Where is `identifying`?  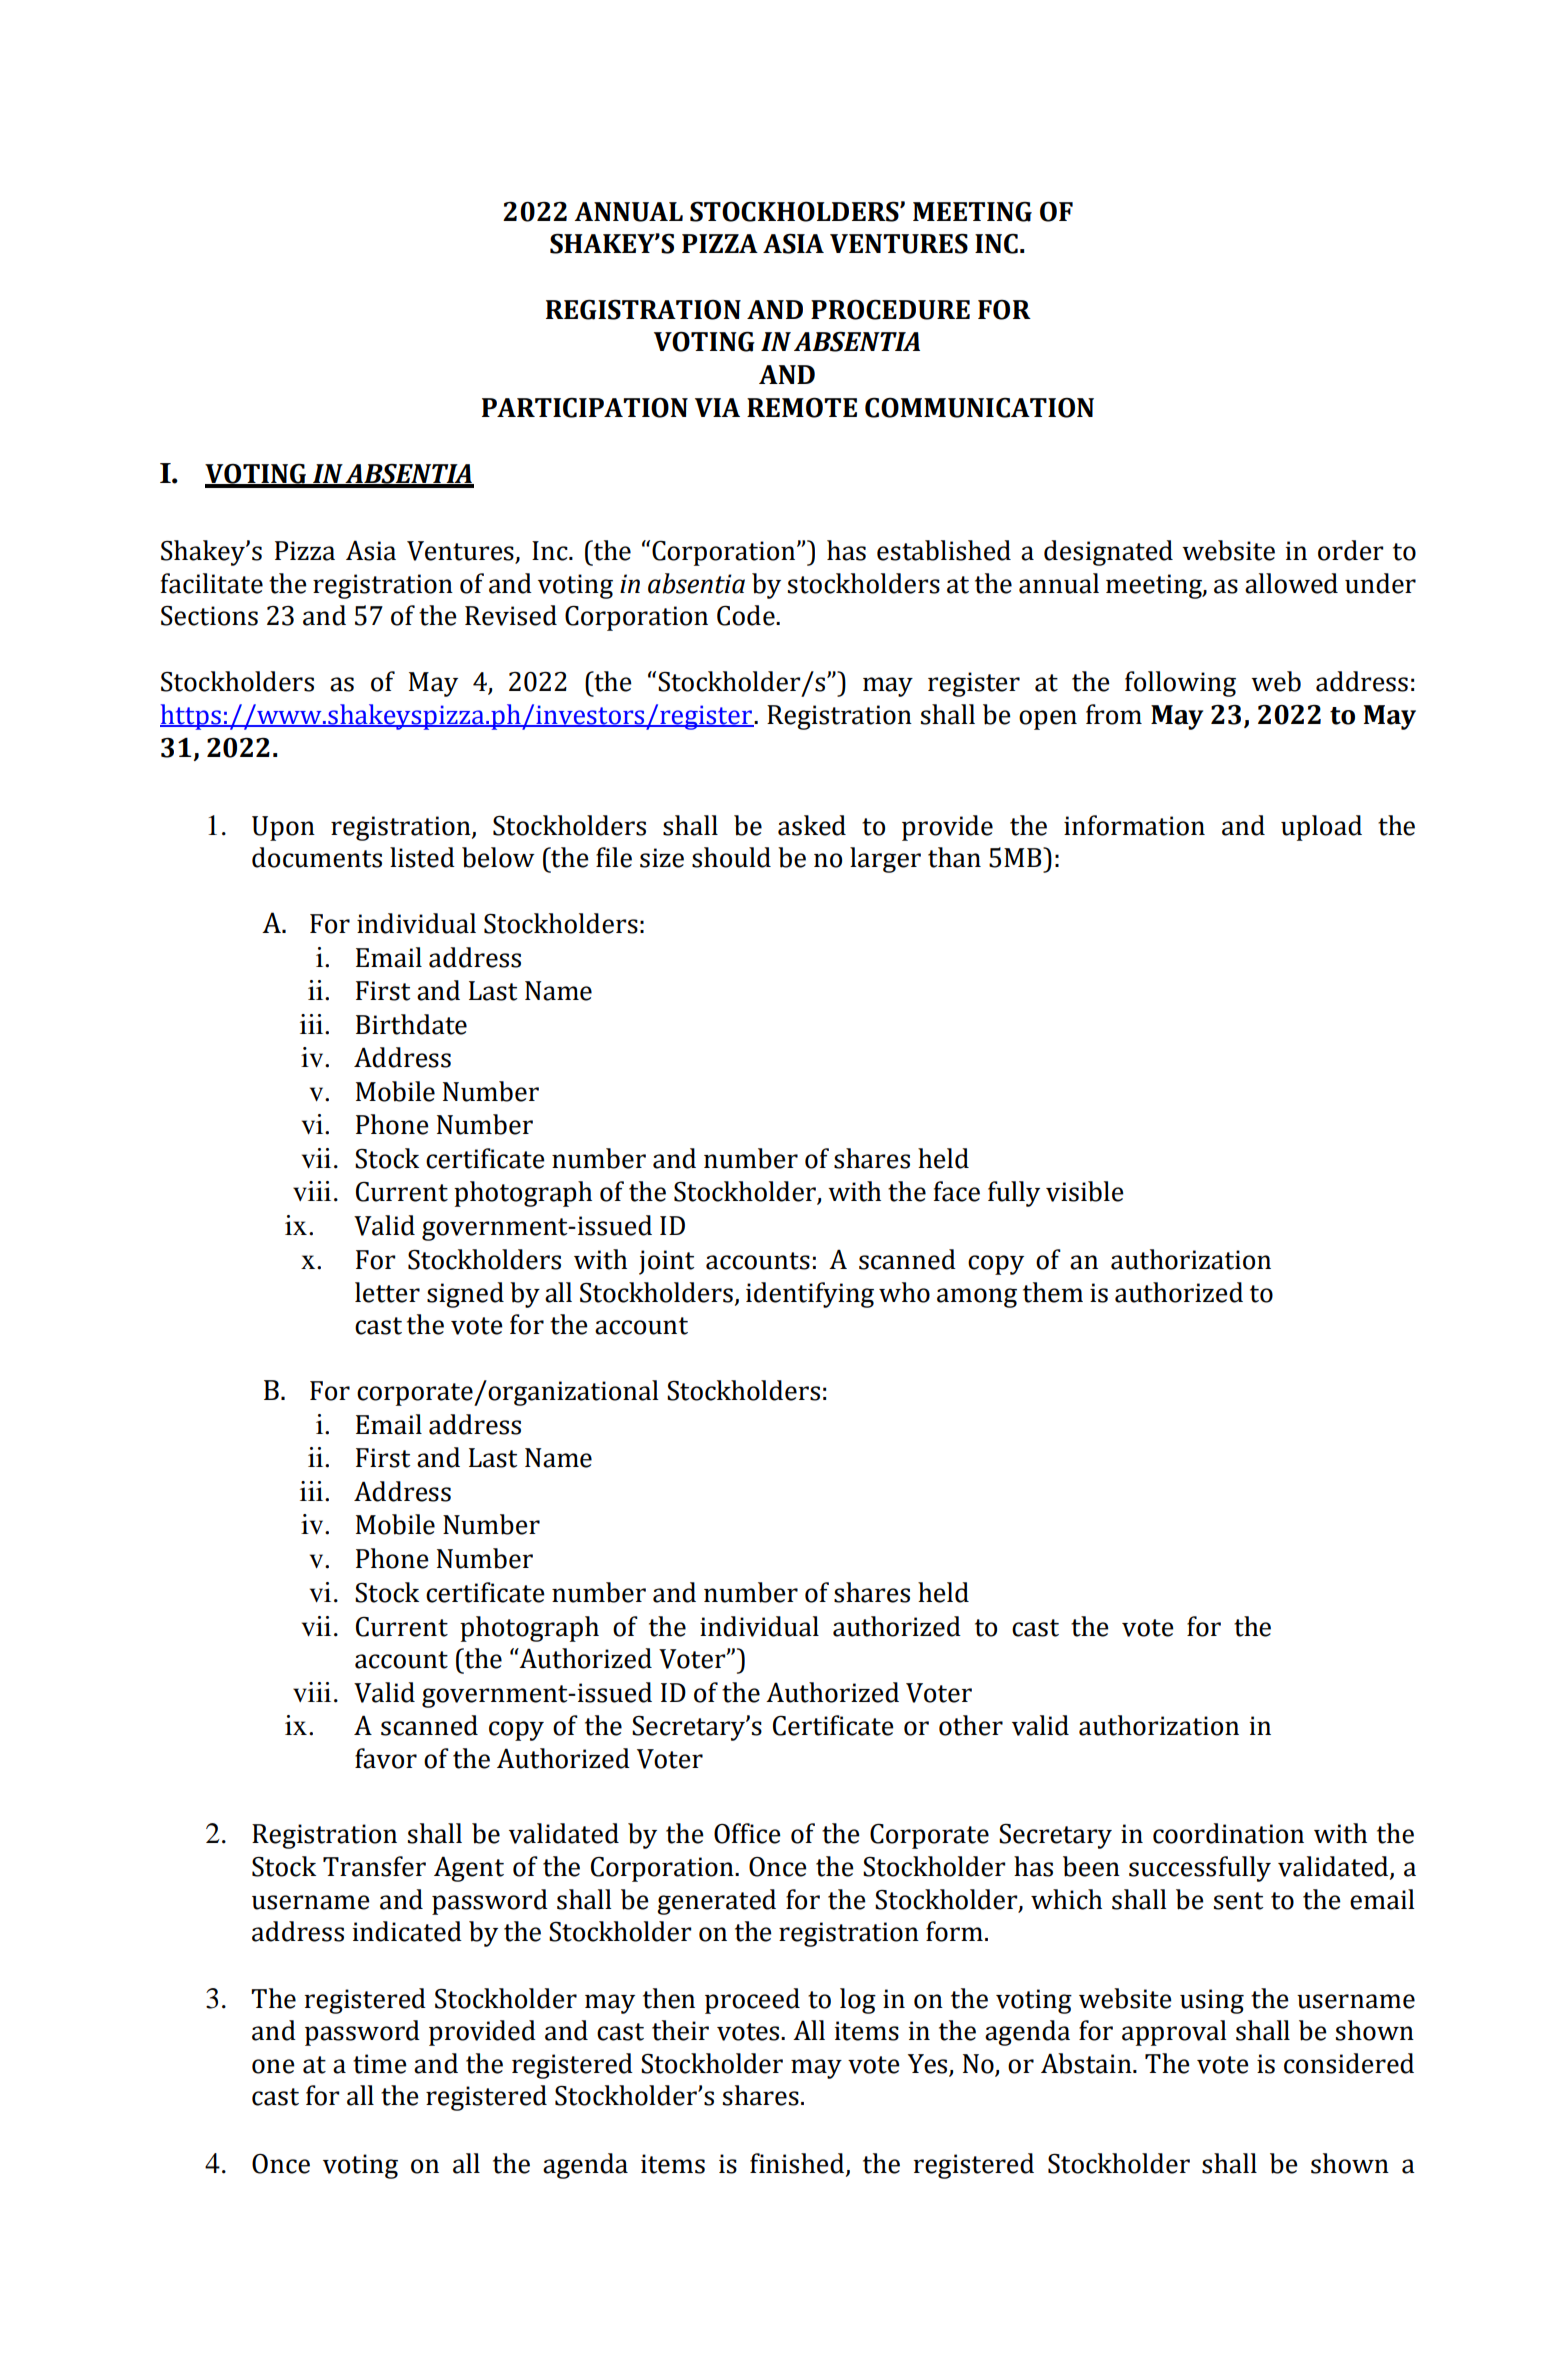
identifying is located at coordinates (810, 1295).
